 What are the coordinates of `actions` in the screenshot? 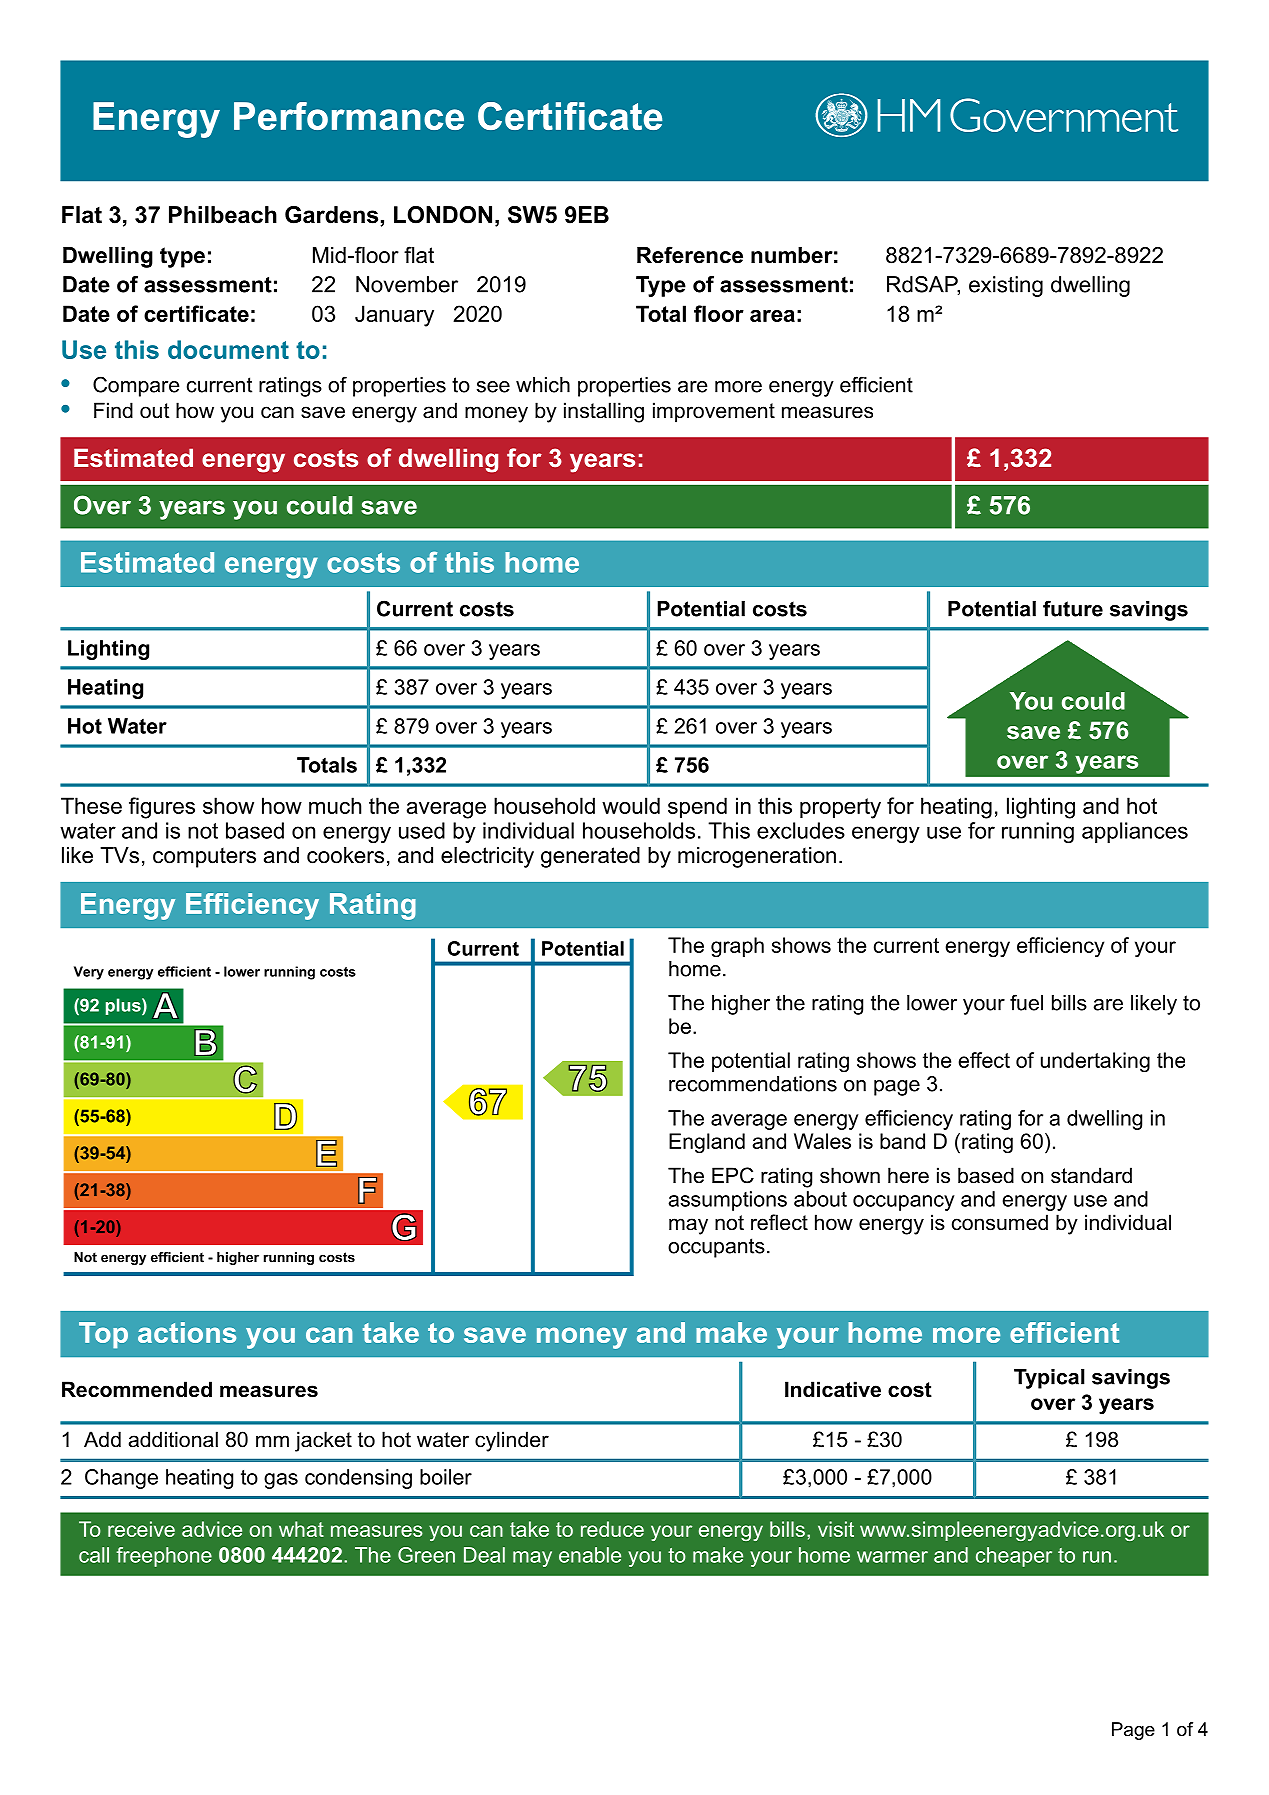 It's located at (187, 1332).
